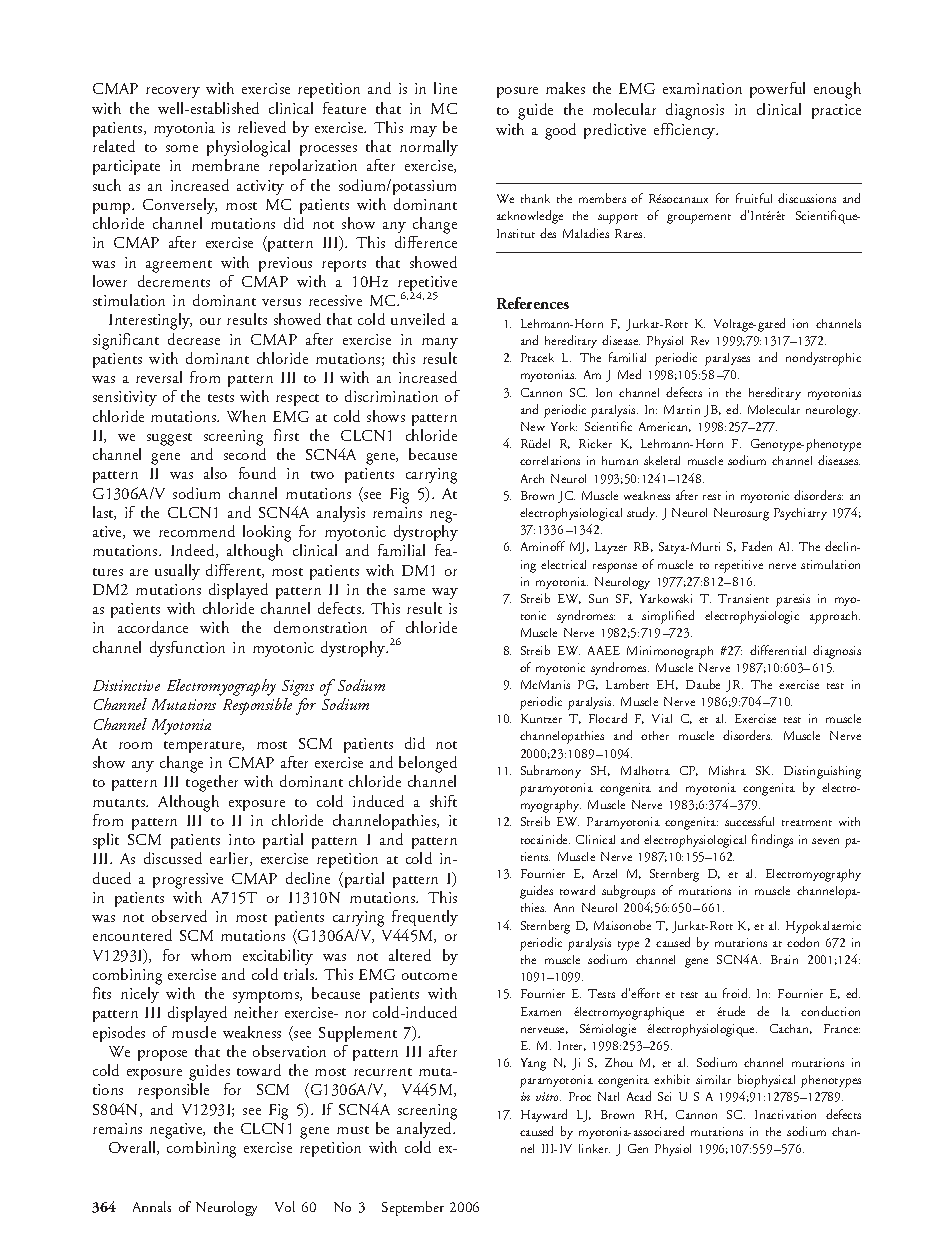 This page has height=1256, width=952. I want to click on paralyses, so click(727, 359).
